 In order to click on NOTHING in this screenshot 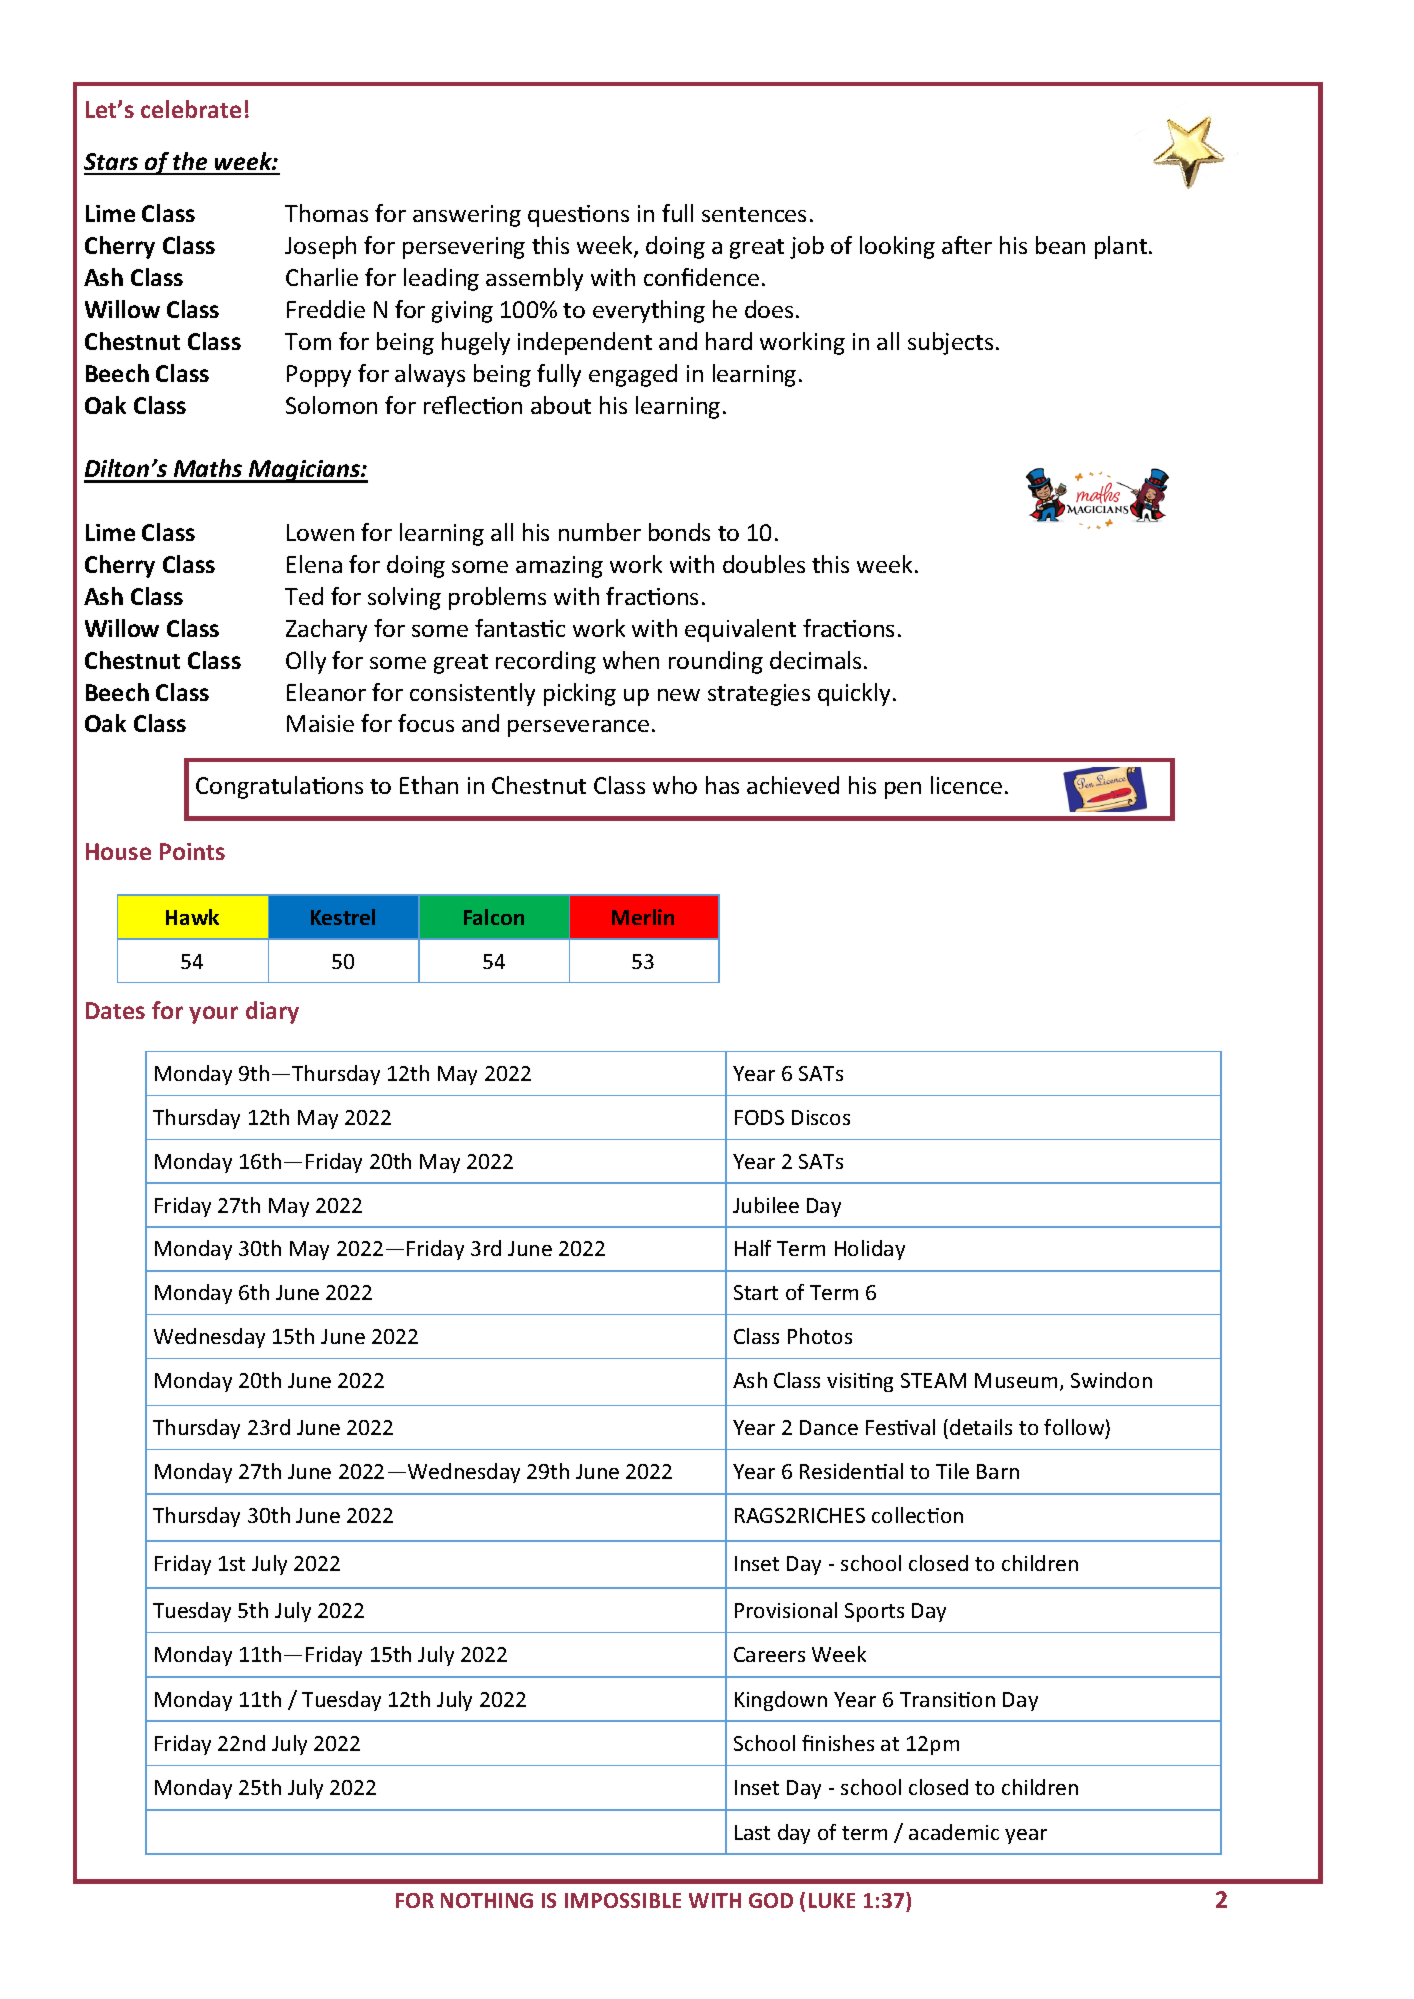, I will do `click(487, 1900)`.
